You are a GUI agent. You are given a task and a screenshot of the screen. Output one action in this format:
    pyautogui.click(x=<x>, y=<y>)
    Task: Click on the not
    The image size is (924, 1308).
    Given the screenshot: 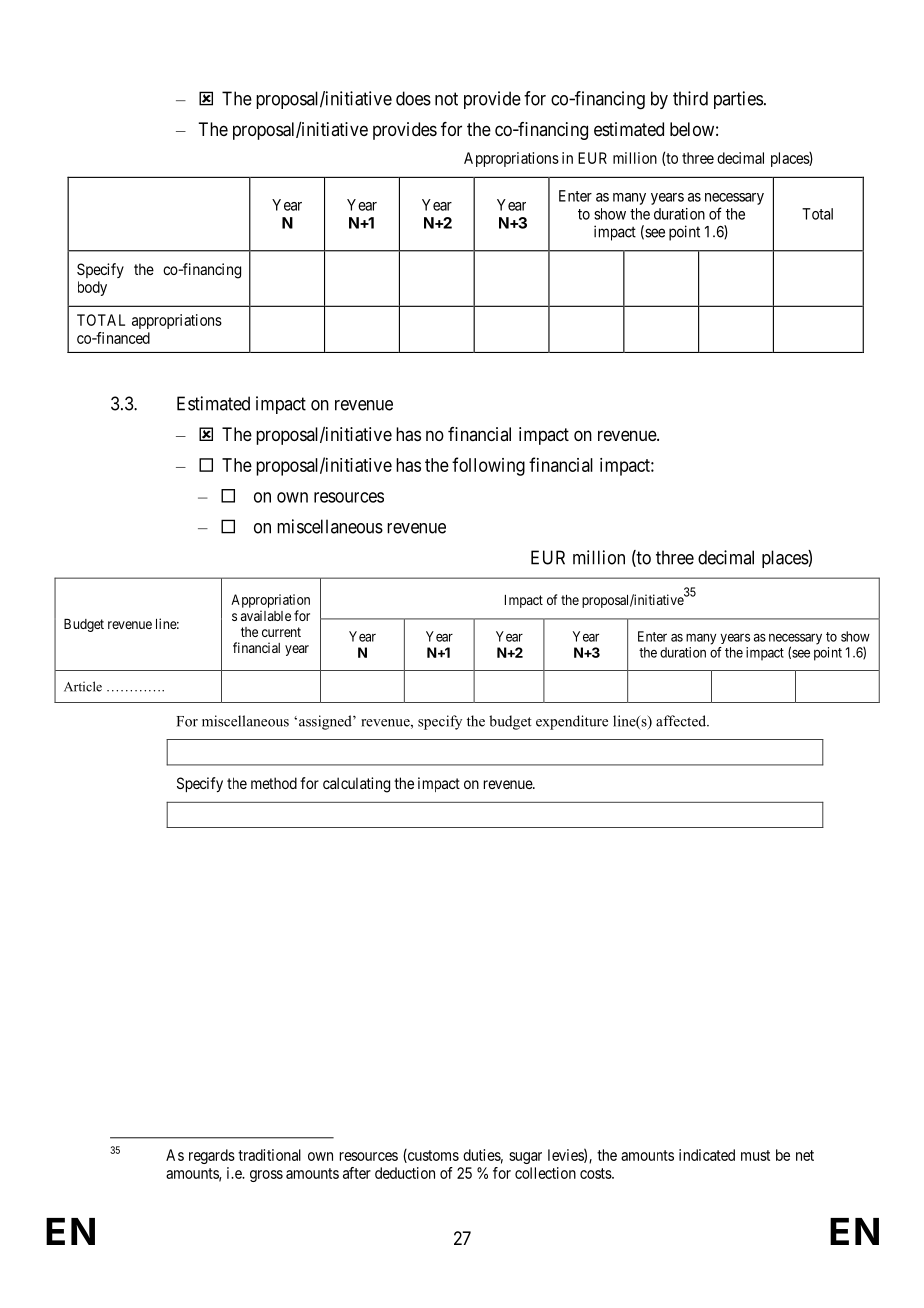 What is the action you would take?
    pyautogui.click(x=446, y=99)
